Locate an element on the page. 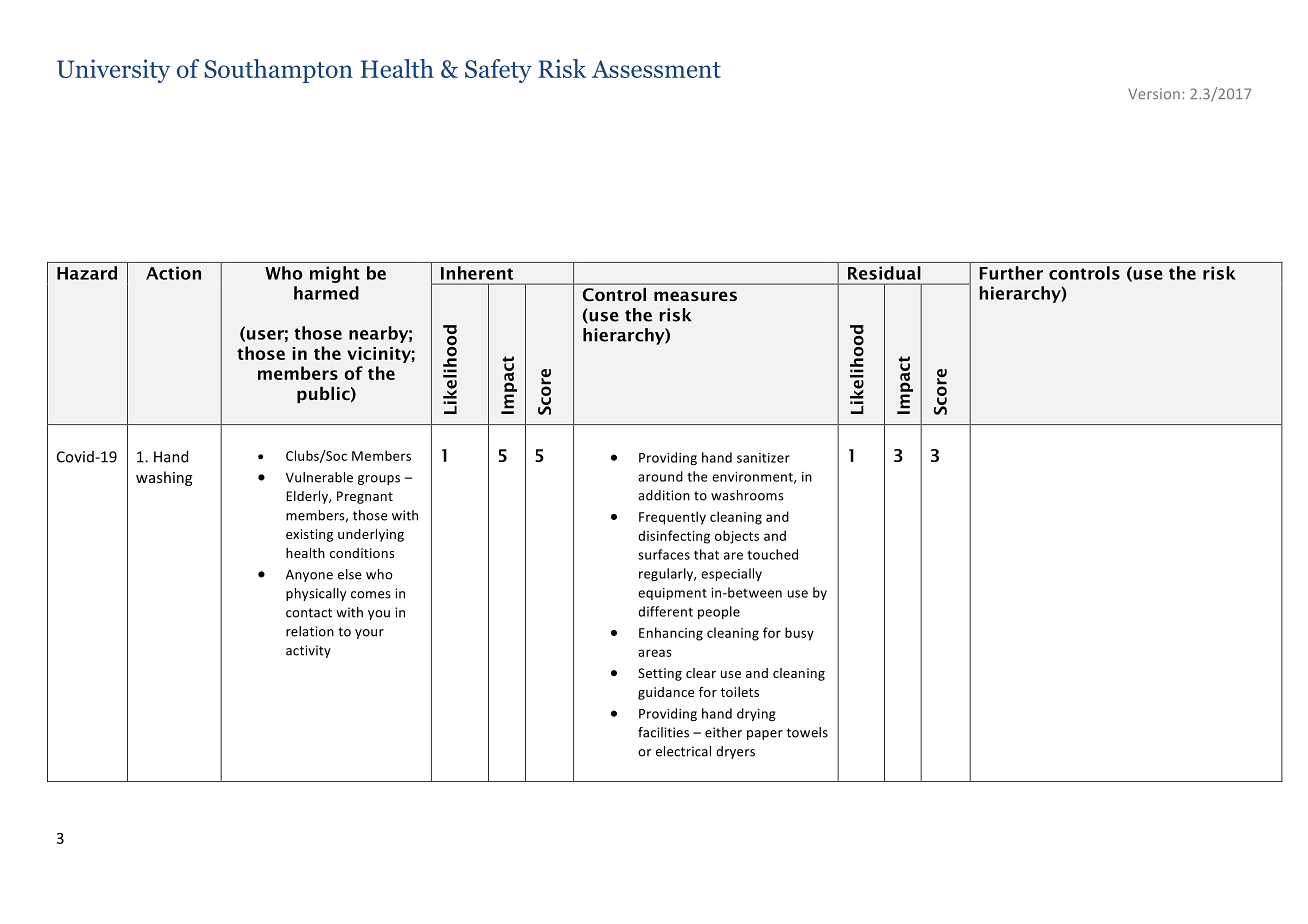 The image size is (1308, 924). towels is located at coordinates (807, 732).
